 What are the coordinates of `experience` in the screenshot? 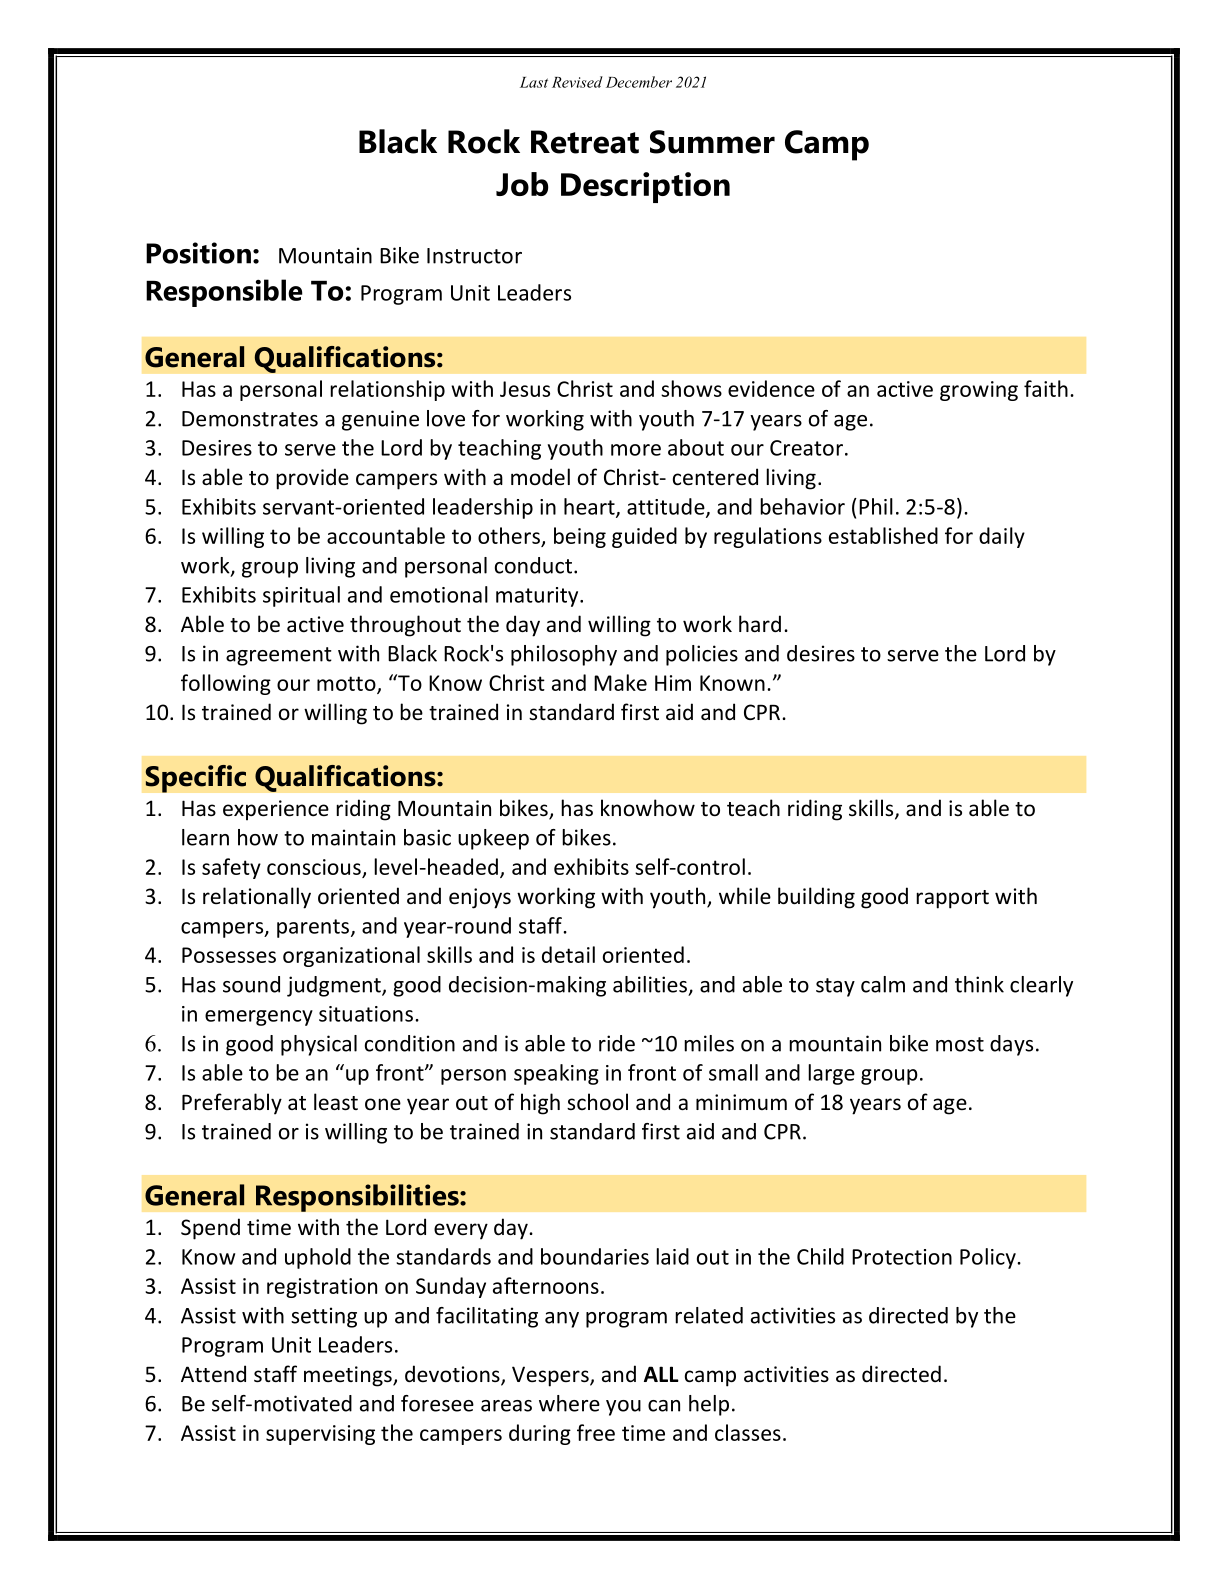 It's located at (276, 810).
